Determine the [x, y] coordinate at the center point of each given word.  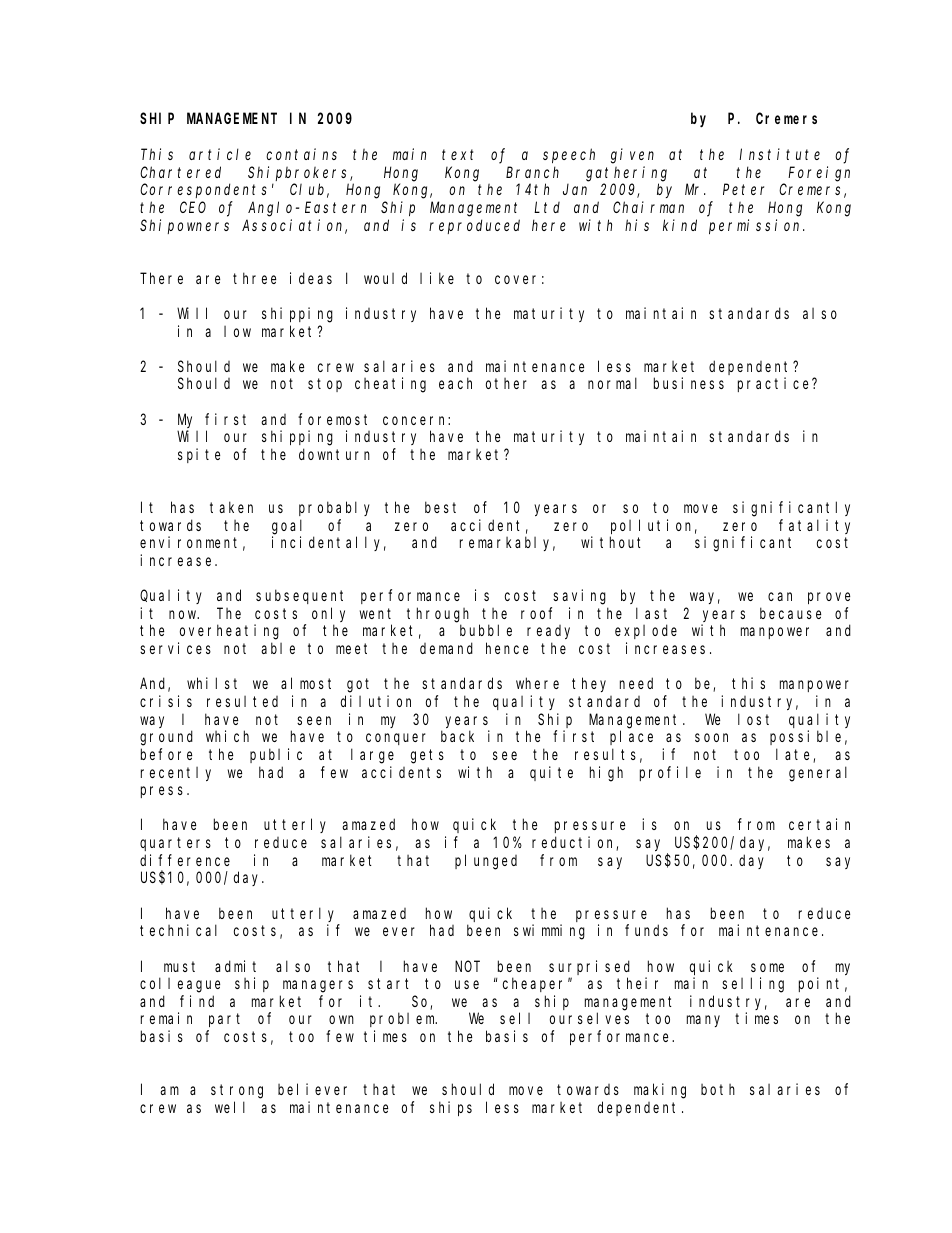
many [703, 1021]
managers [318, 986]
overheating [229, 632]
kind [680, 225]
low [237, 331]
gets [427, 756]
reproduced [474, 226]
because [790, 613]
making [660, 1091]
